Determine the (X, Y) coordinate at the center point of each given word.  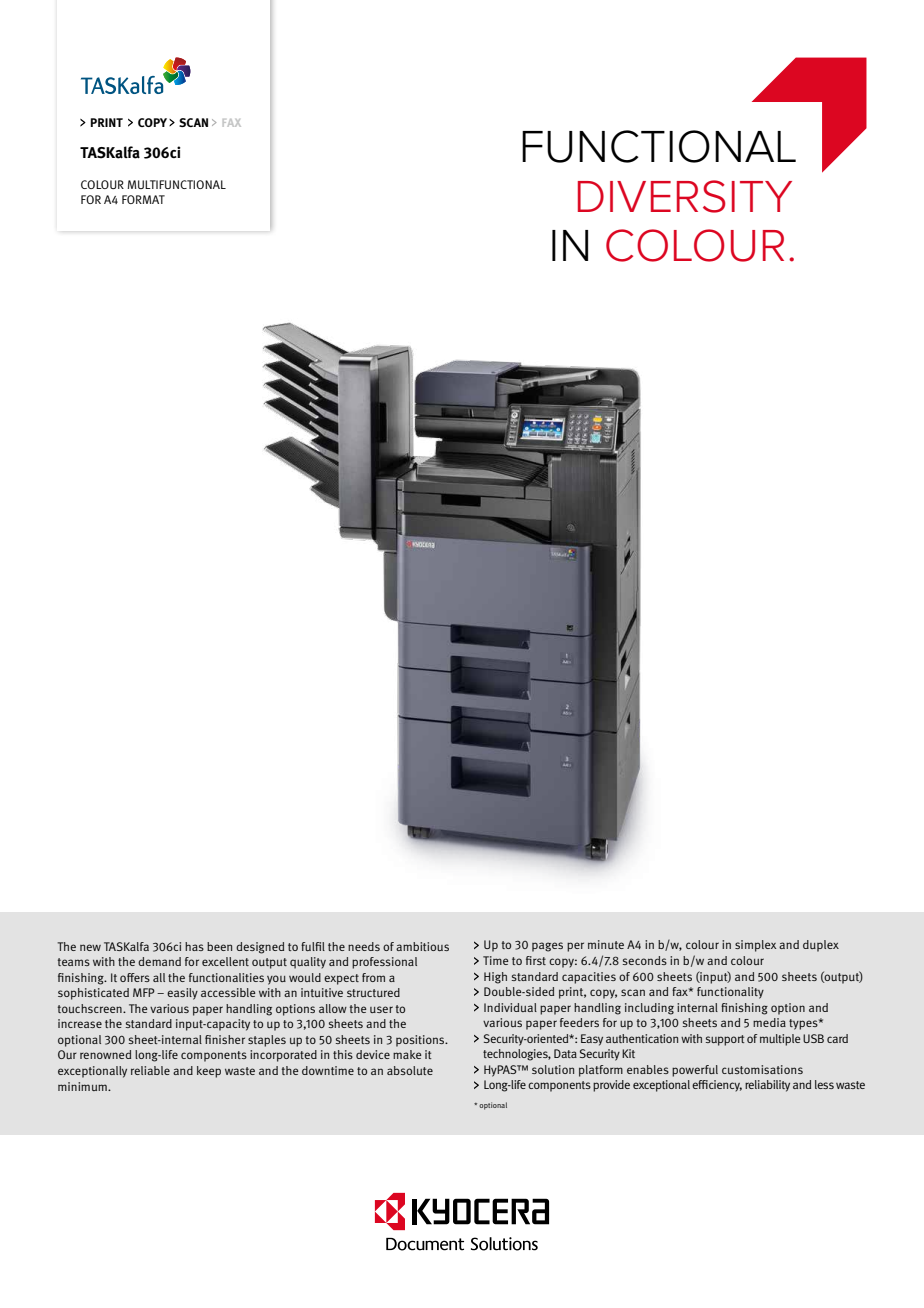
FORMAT (143, 199)
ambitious (422, 946)
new (90, 947)
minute (606, 944)
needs (364, 946)
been (219, 946)
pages (547, 947)
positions (421, 1041)
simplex (755, 946)
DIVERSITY (685, 196)
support (725, 1040)
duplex (821, 946)
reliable (150, 1070)
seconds (645, 960)
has (194, 946)
